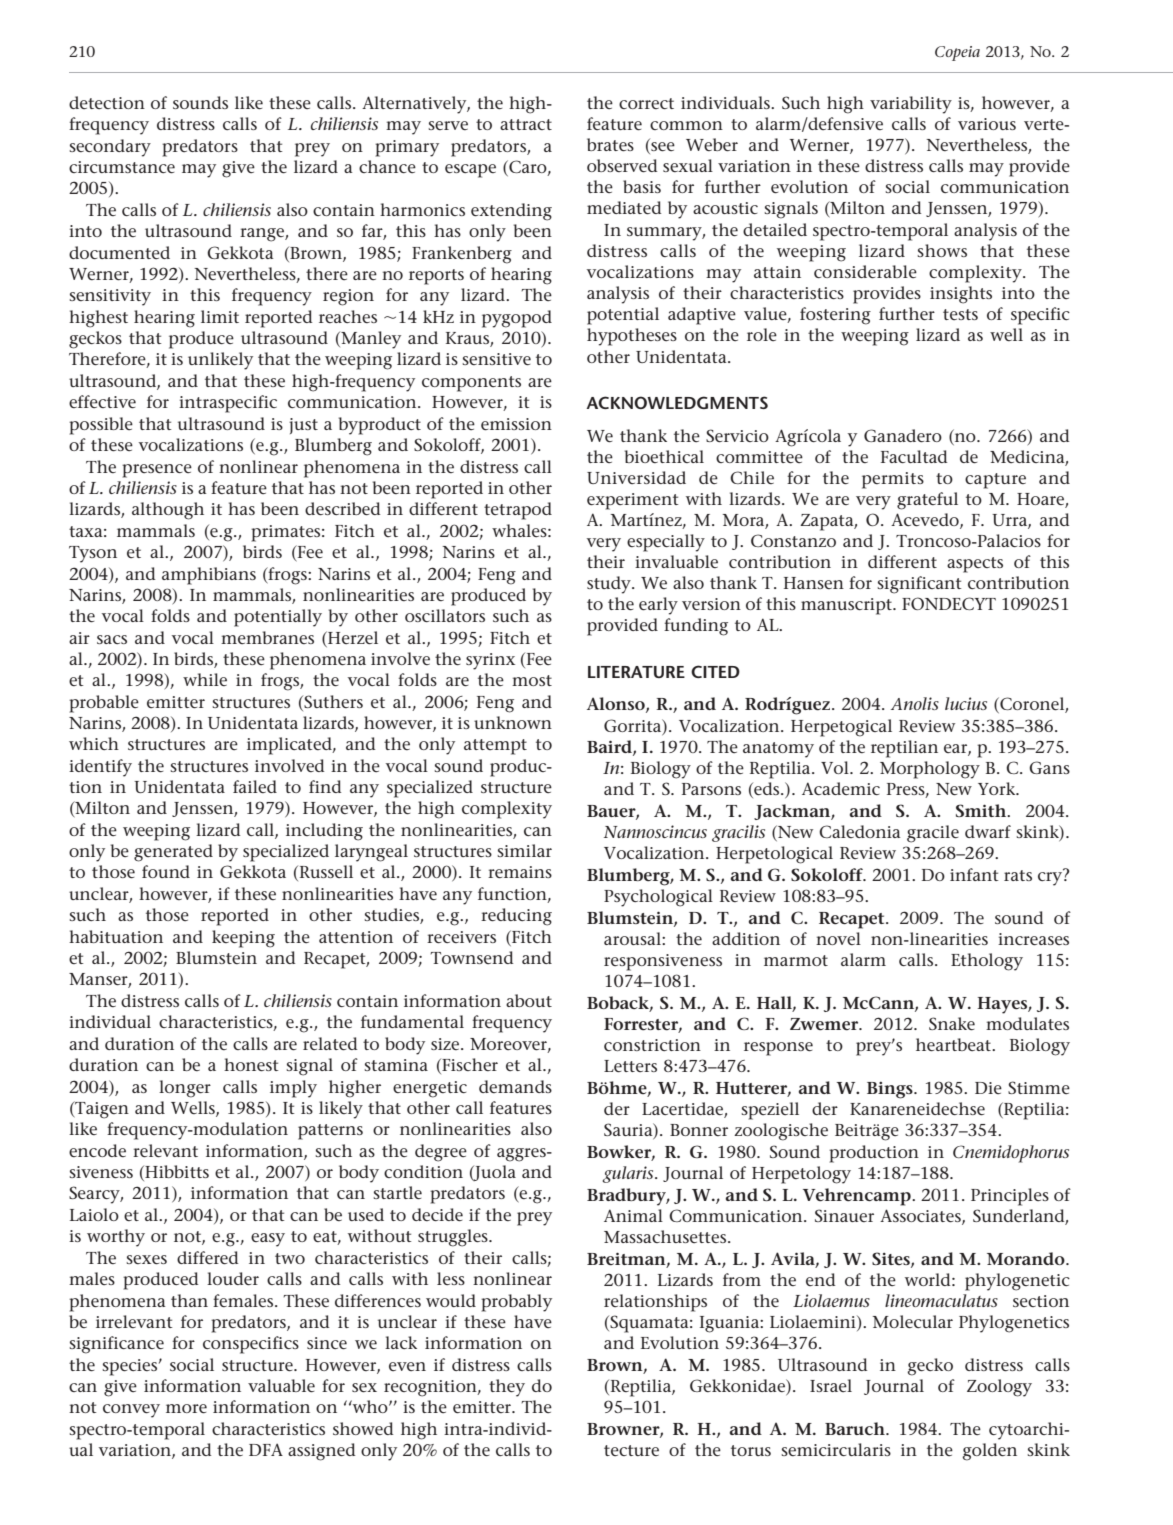 This image has width=1173, height=1525. I want to click on attempt, so click(495, 747).
